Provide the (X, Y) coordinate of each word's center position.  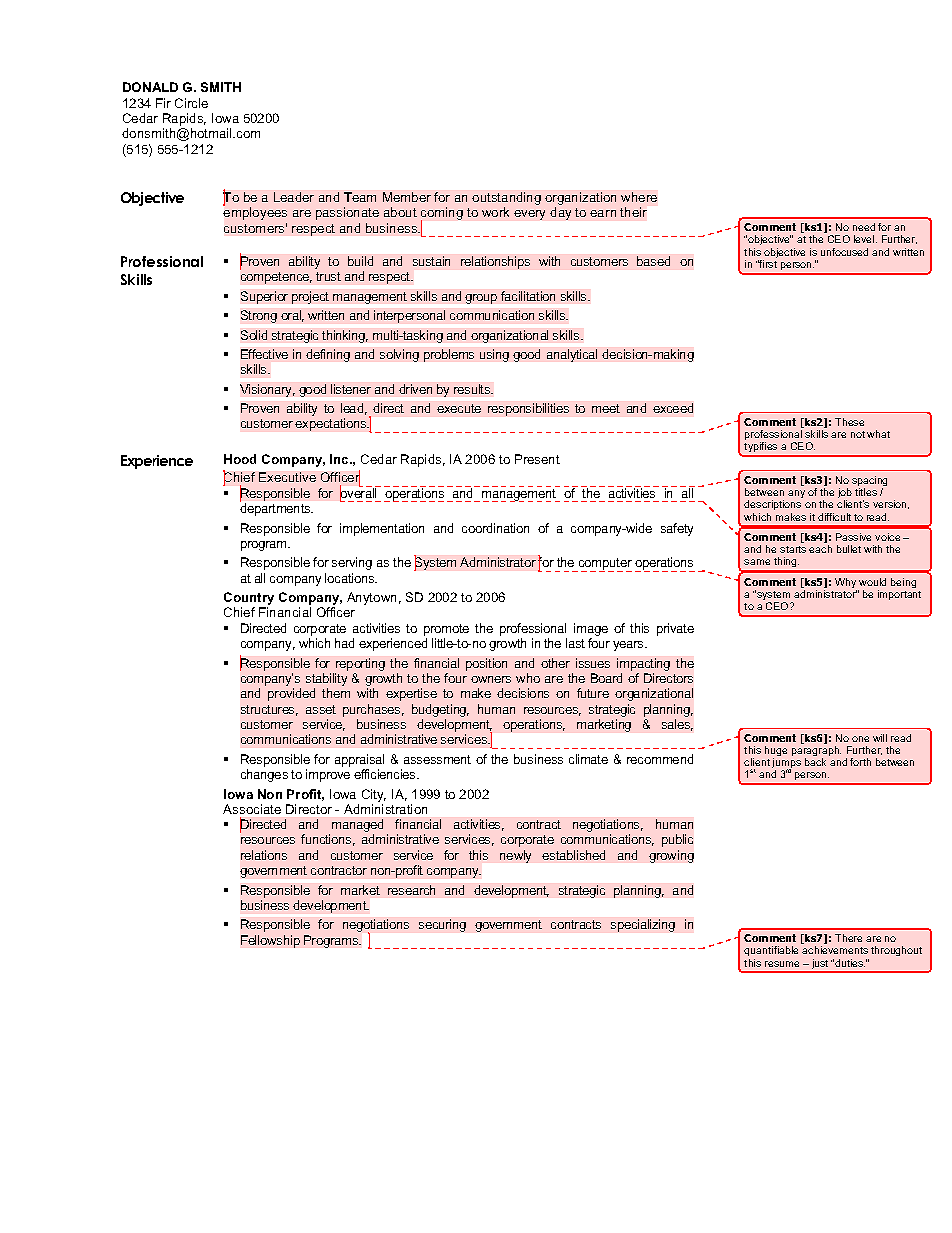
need (864, 227)
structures (269, 710)
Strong (259, 316)
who (528, 678)
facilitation (528, 296)
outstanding (506, 200)
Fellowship (270, 941)
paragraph (816, 752)
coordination (495, 528)
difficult (834, 517)
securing (442, 925)
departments (276, 509)
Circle (191, 103)
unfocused (844, 252)
